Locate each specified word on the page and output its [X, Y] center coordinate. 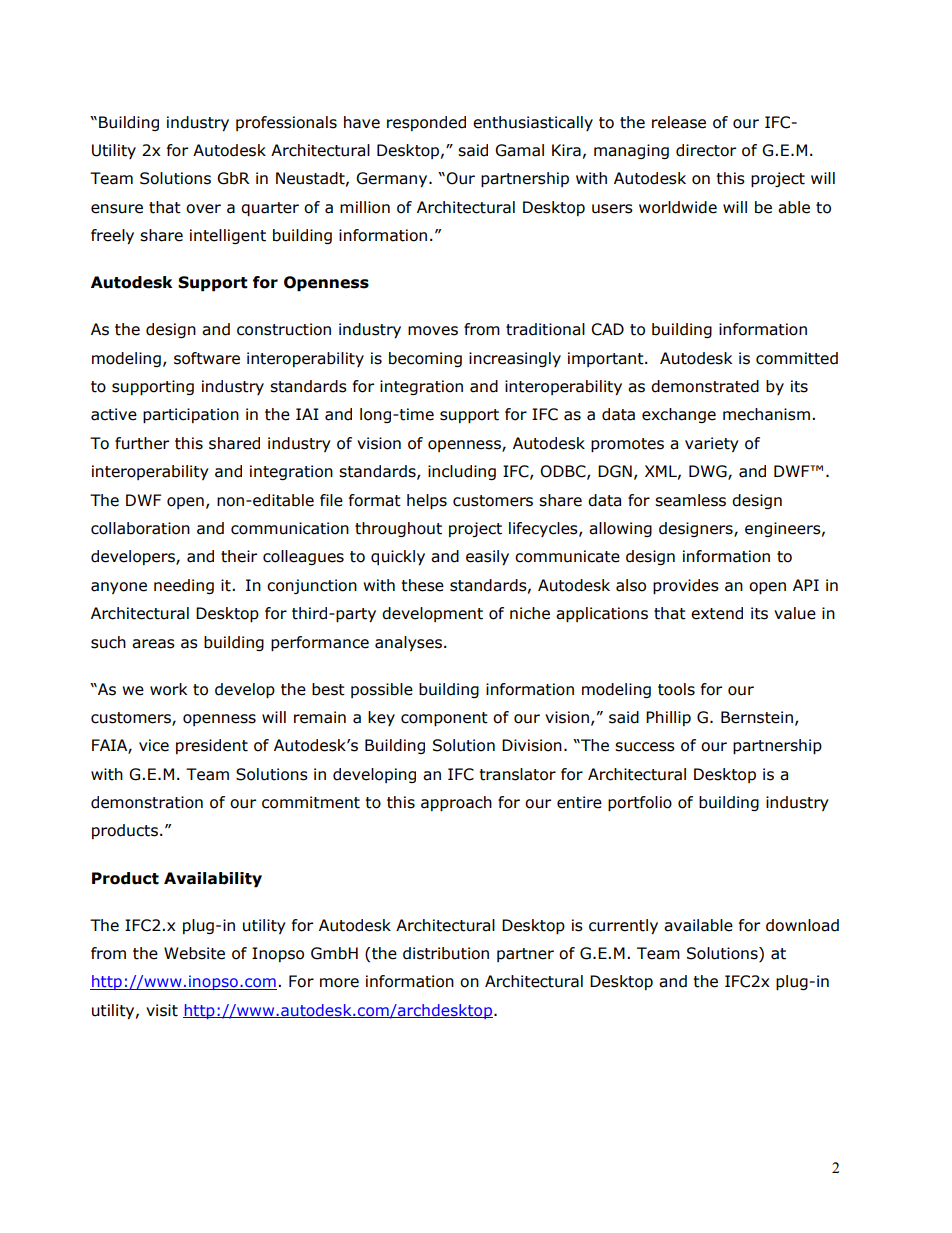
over [203, 209]
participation [191, 415]
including [462, 472]
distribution [446, 953]
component [444, 719]
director [706, 150]
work [168, 689]
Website [194, 953]
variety [712, 444]
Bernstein [757, 717]
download [802, 925]
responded [426, 123]
